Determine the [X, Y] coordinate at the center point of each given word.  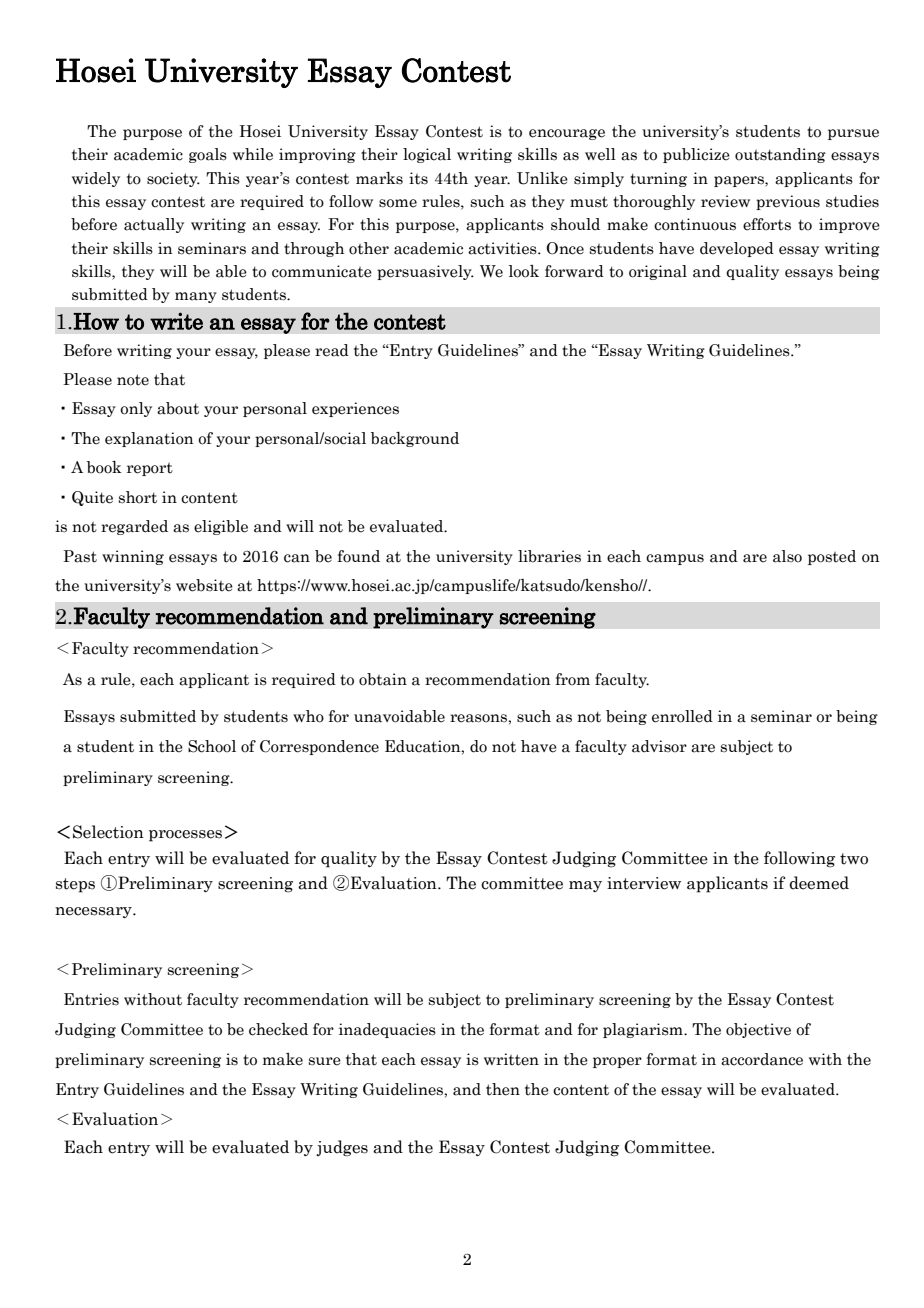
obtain [383, 679]
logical [427, 155]
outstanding [780, 155]
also [787, 556]
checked [278, 1029]
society [173, 179]
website [204, 585]
